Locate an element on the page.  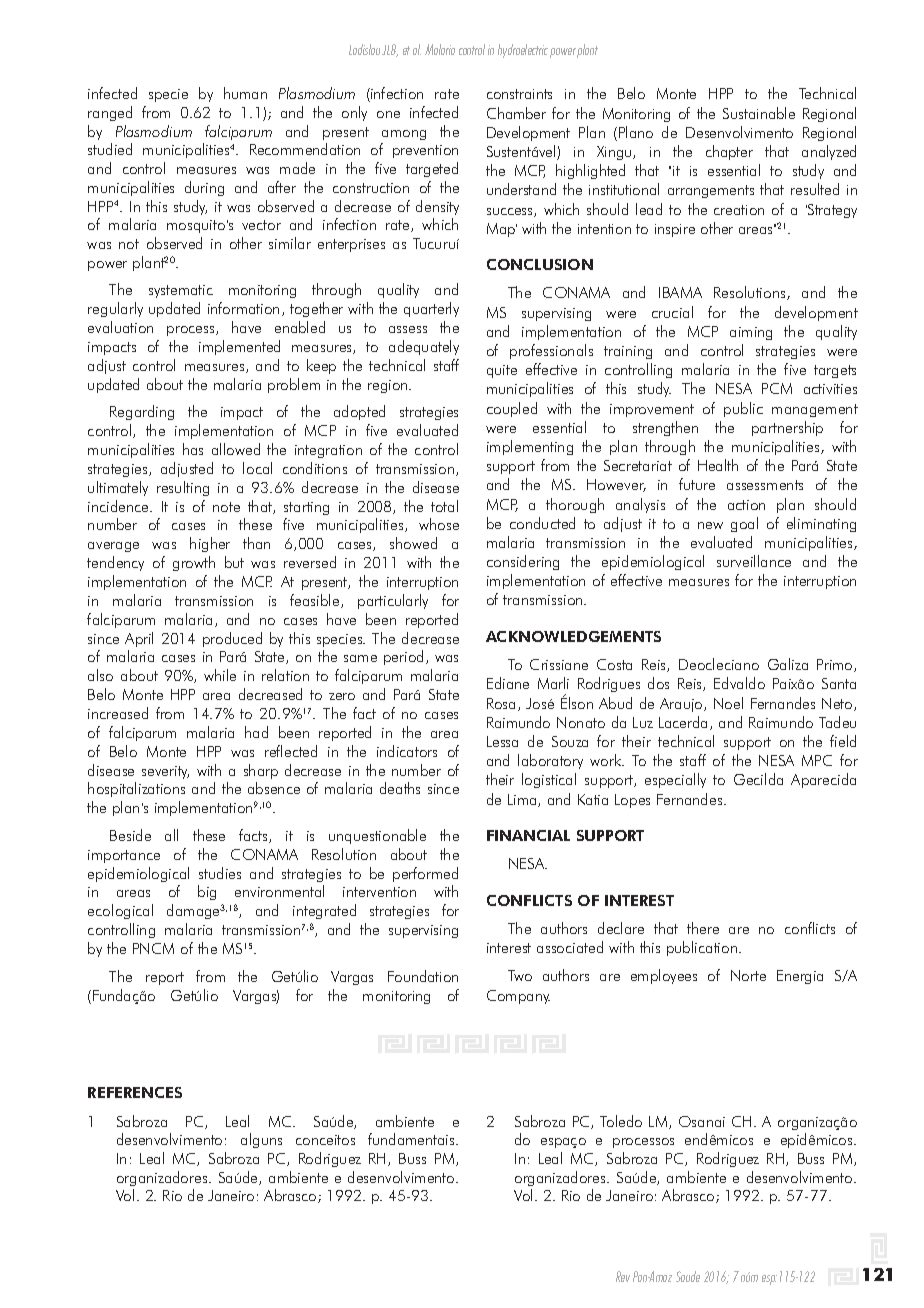
Sustainable is located at coordinates (759, 113).
